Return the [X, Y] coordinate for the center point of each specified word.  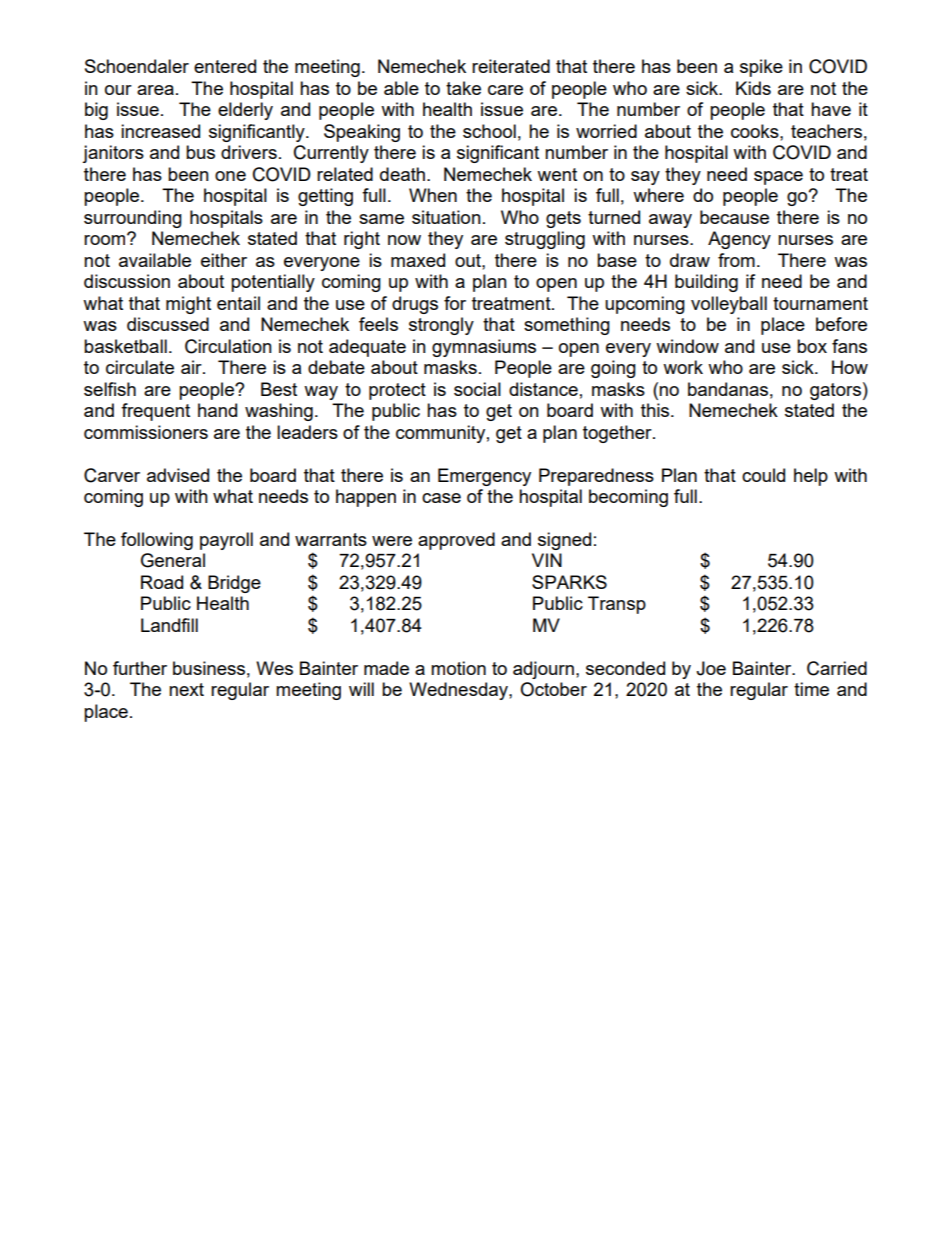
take [463, 88]
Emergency [484, 477]
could [763, 475]
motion [458, 668]
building [706, 283]
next [186, 689]
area [155, 90]
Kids [753, 88]
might [188, 305]
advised [178, 475]
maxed [418, 260]
